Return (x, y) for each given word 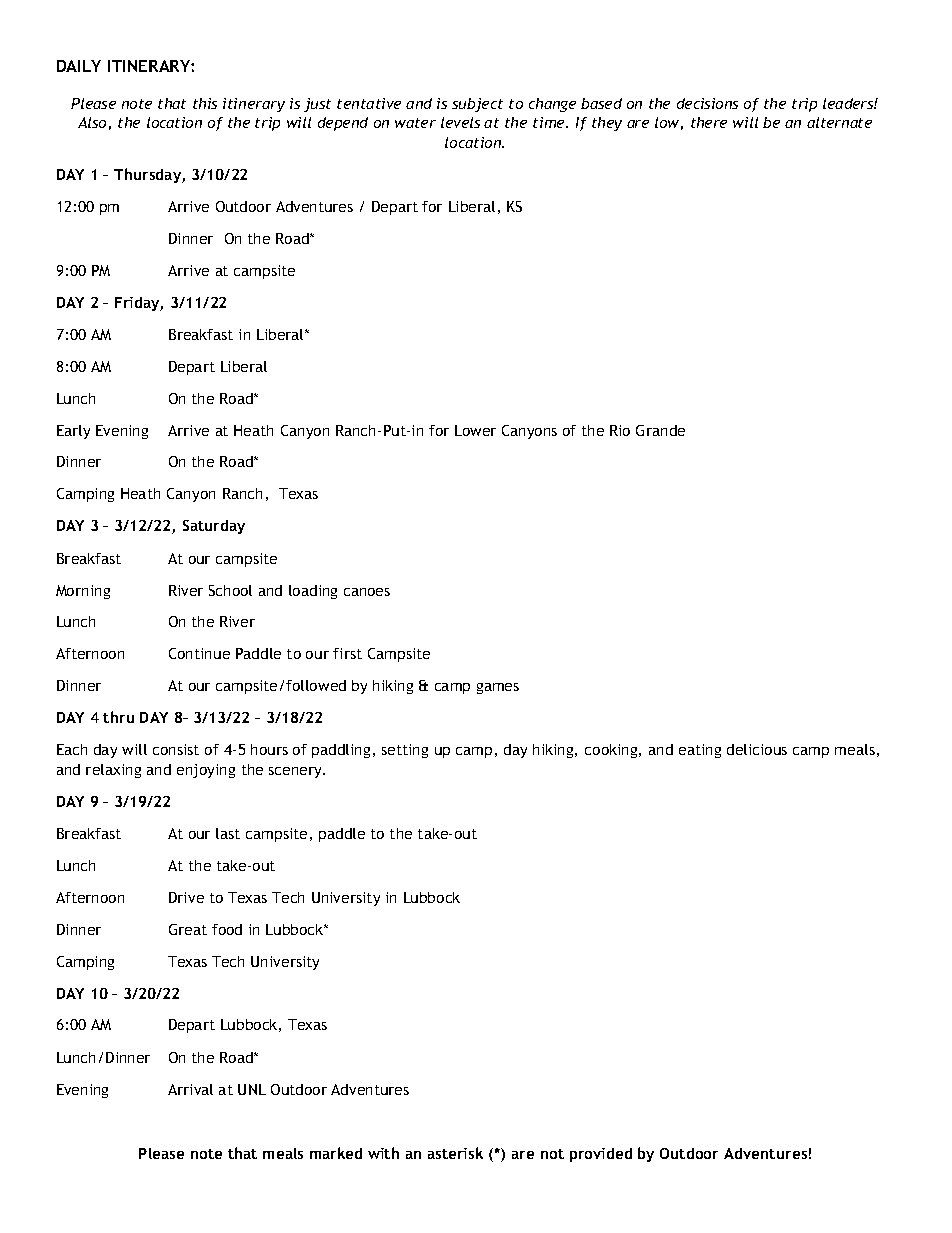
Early (73, 432)
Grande (660, 430)
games (498, 688)
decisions (707, 103)
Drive (186, 897)
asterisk (455, 1153)
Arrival (190, 1089)
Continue (199, 653)
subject (477, 105)
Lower (475, 430)
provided (601, 1155)
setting (405, 751)
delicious (757, 749)
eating (700, 751)
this (205, 103)
